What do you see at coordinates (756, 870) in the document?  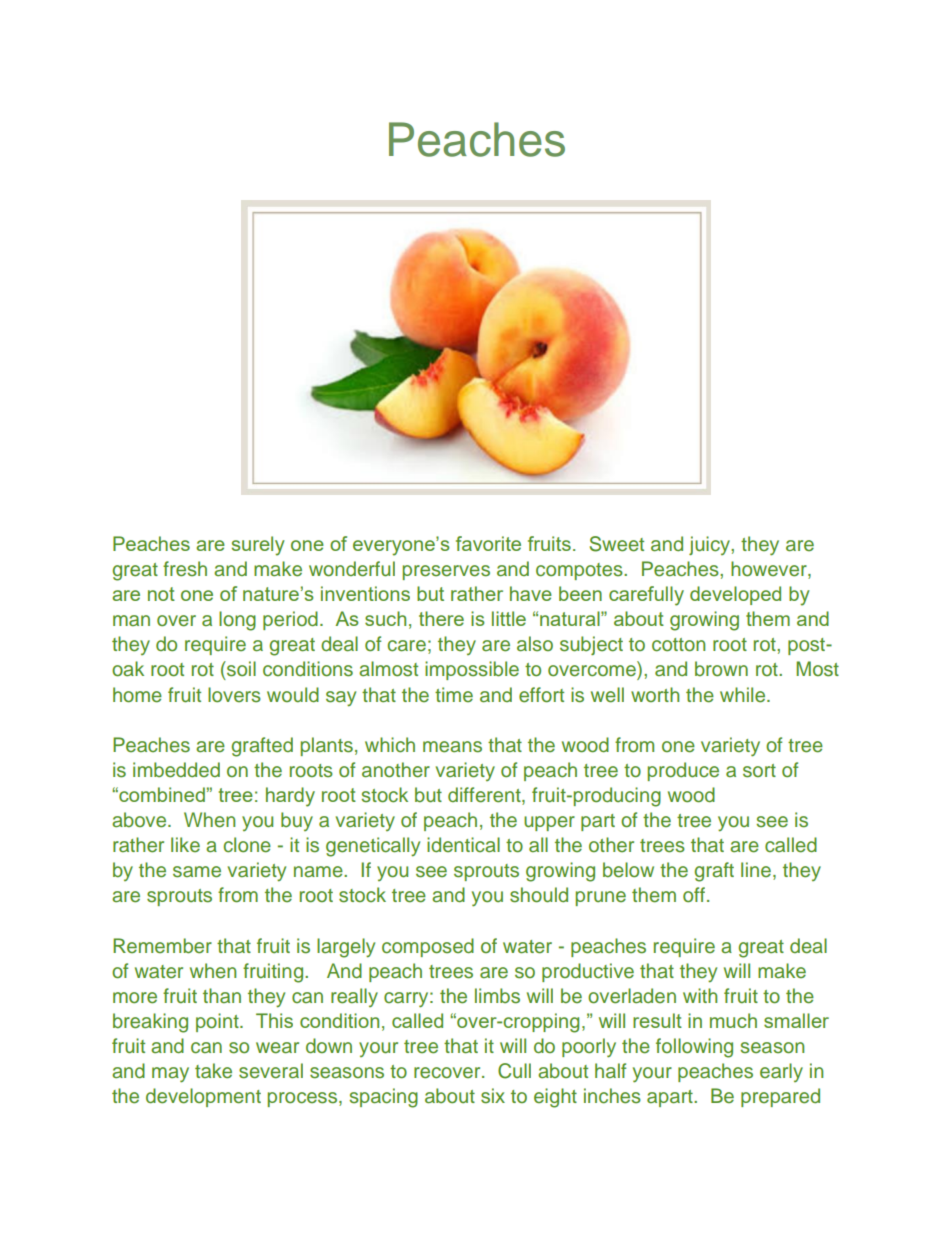 I see `line` at bounding box center [756, 870].
